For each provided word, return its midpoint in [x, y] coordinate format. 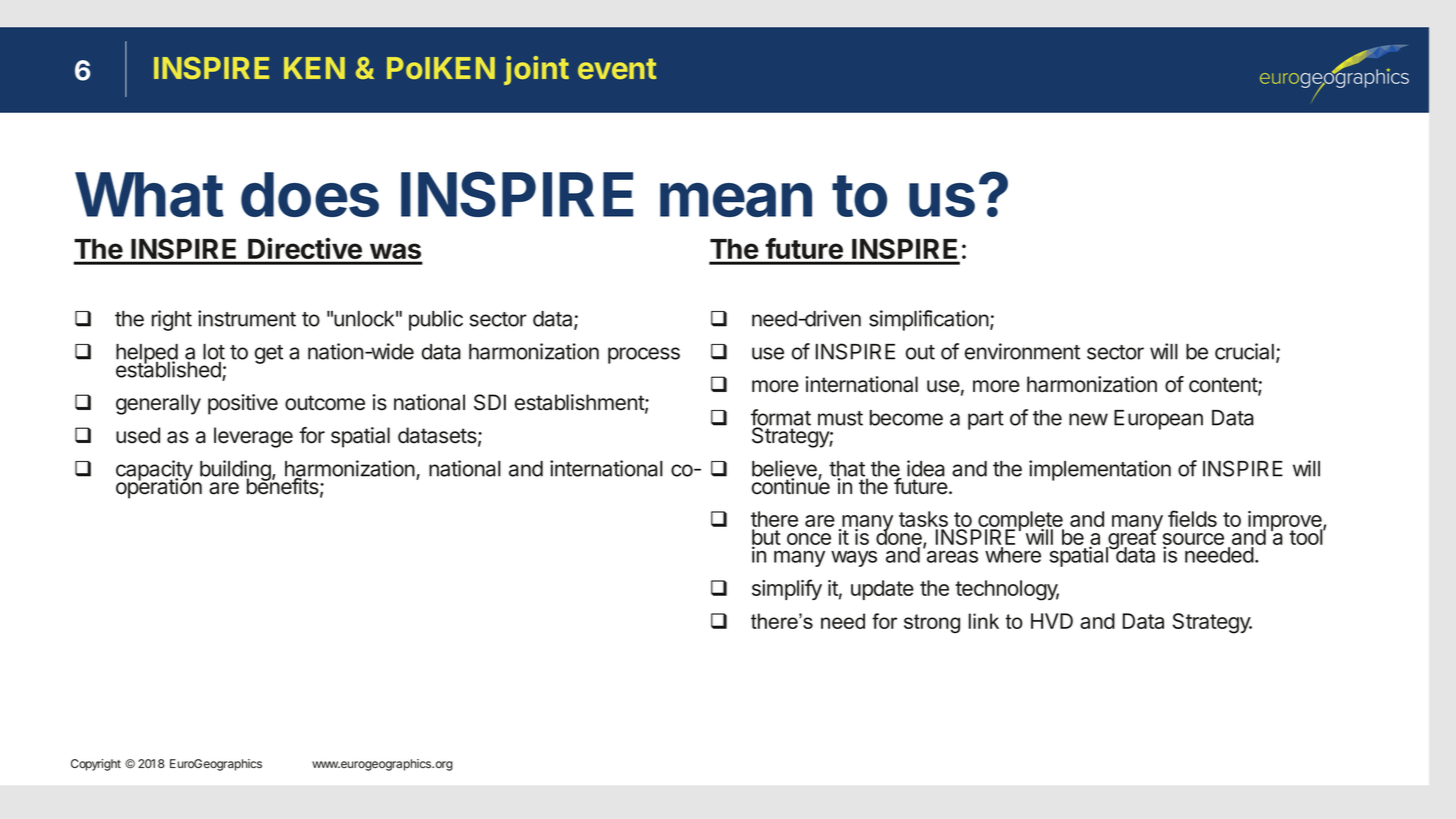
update [882, 590]
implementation [1100, 470]
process [644, 355]
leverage [253, 437]
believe [785, 469]
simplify [787, 589]
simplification [929, 320]
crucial [1244, 351]
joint [536, 70]
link [984, 621]
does [310, 194]
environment [1022, 351]
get [269, 354]
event [617, 68]
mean [736, 200]
